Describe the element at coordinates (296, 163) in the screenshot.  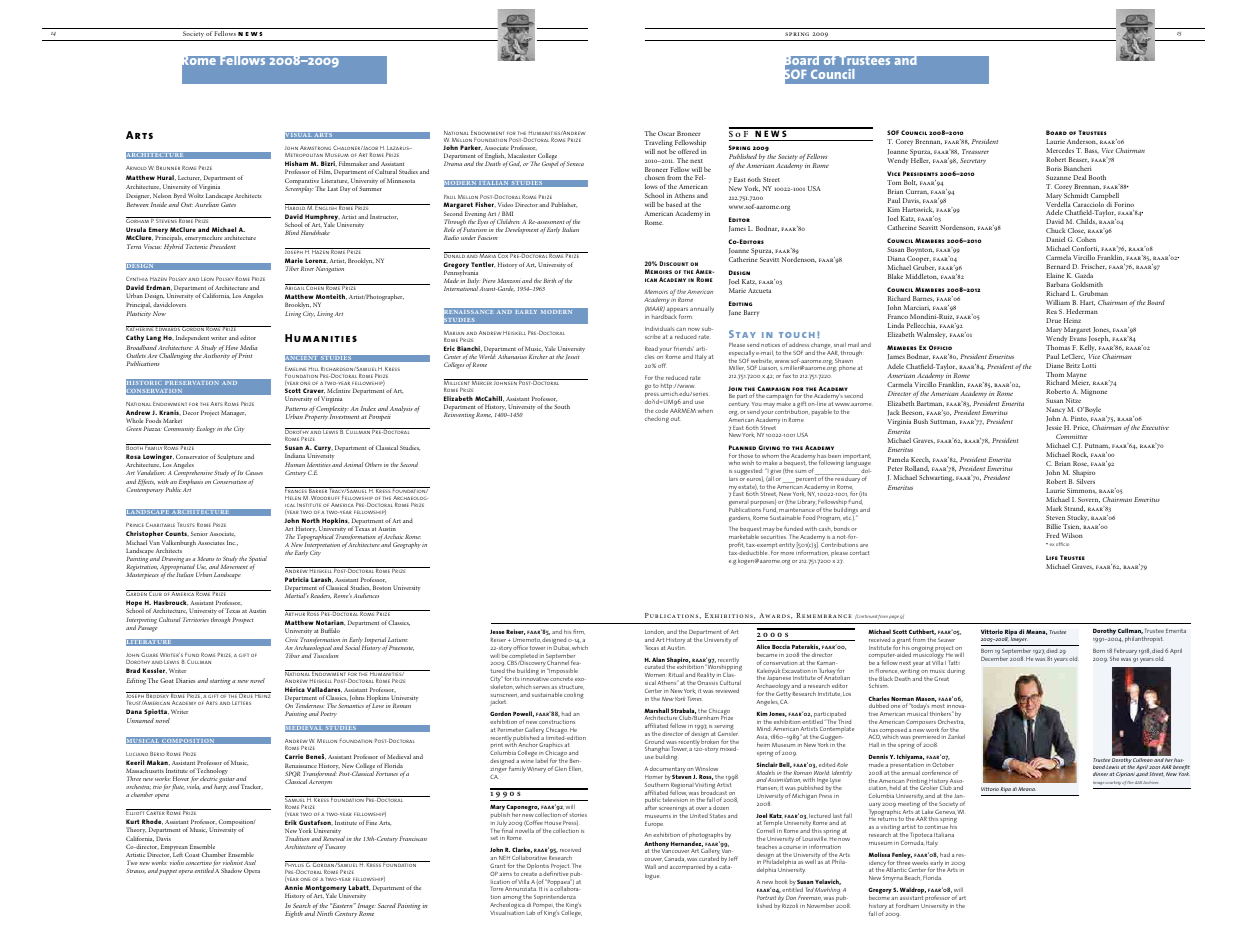
I see `Hisham` at that location.
